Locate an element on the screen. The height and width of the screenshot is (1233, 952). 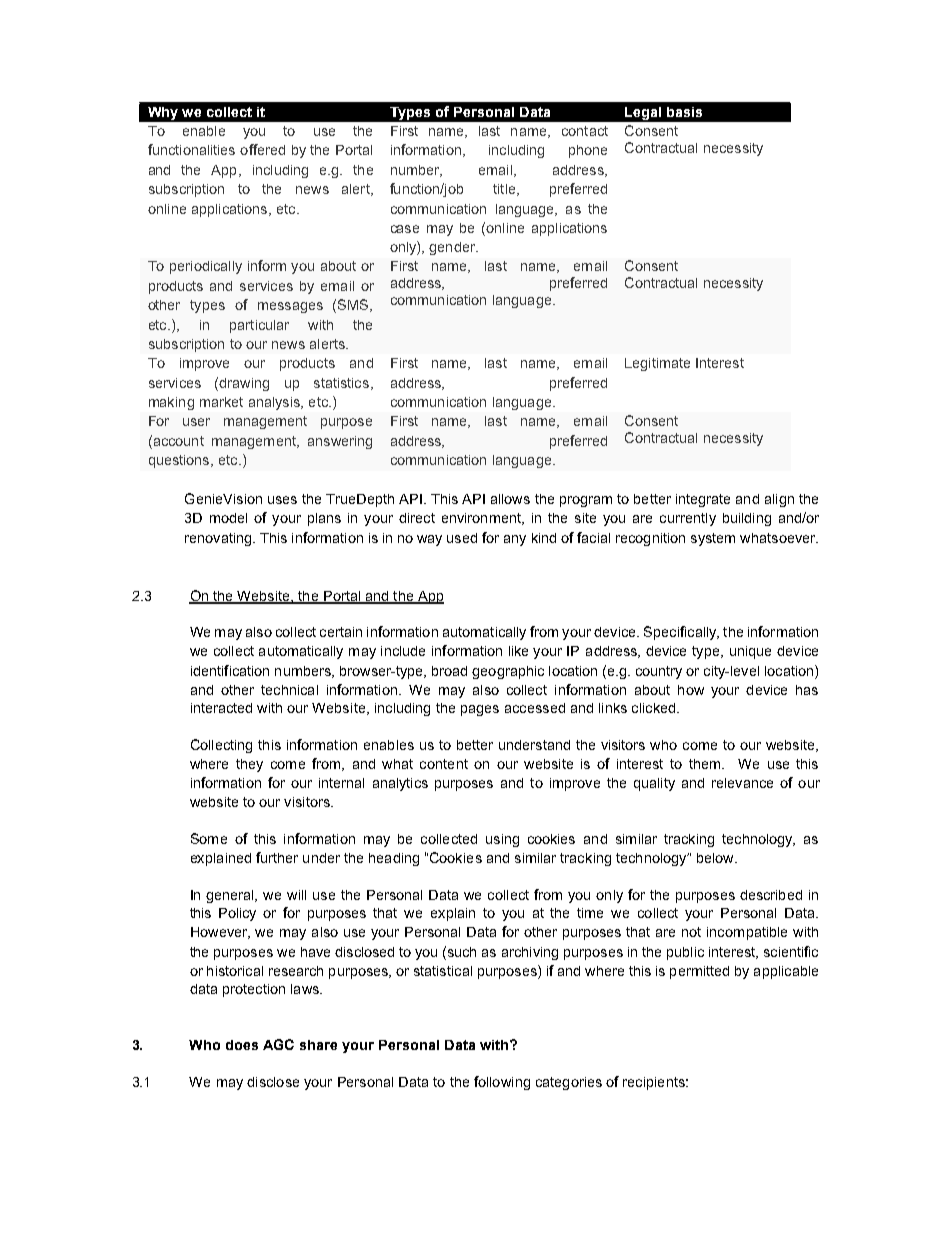
Legitimate is located at coordinates (657, 364).
